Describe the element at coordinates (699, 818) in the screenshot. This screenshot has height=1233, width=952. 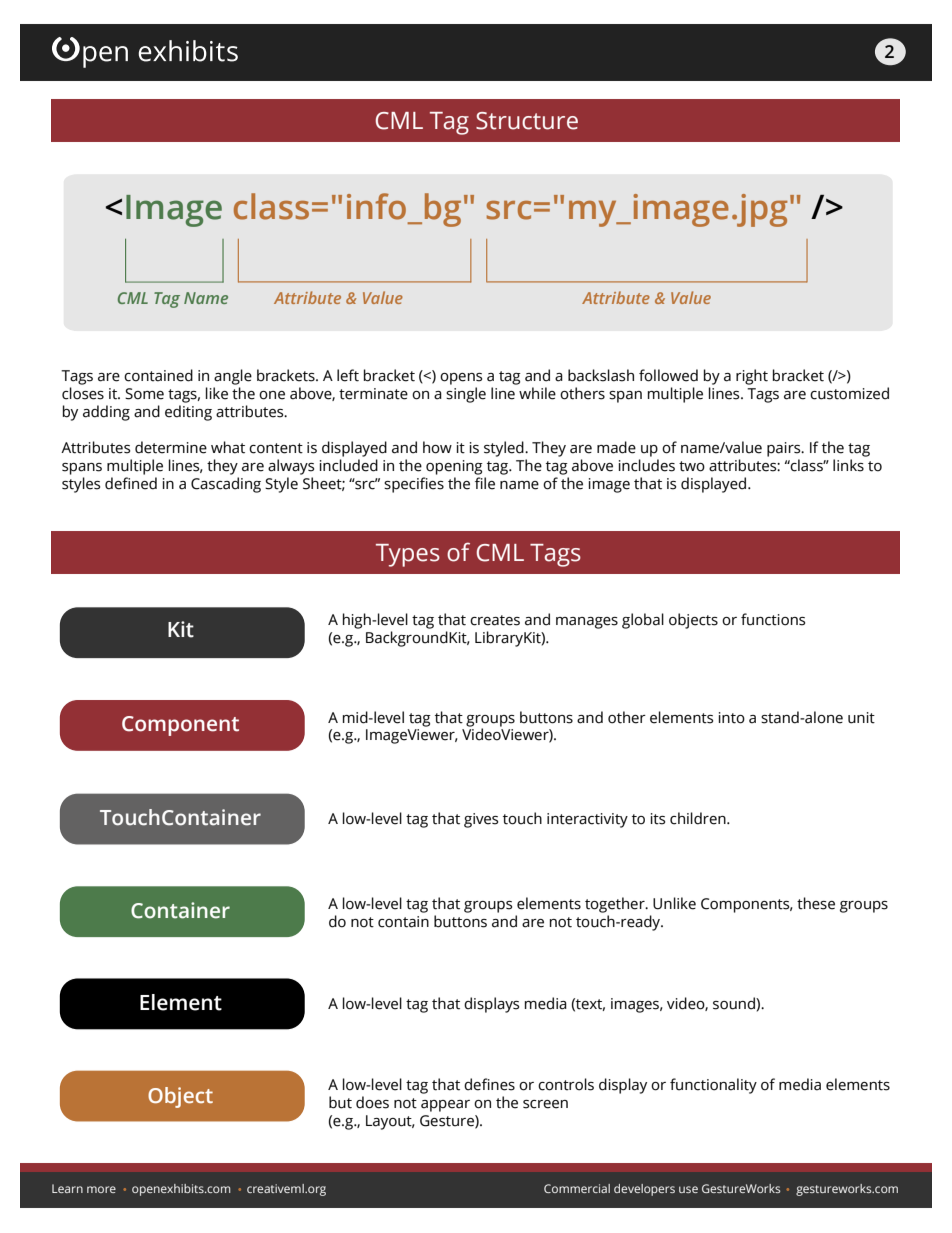
I see `children` at that location.
